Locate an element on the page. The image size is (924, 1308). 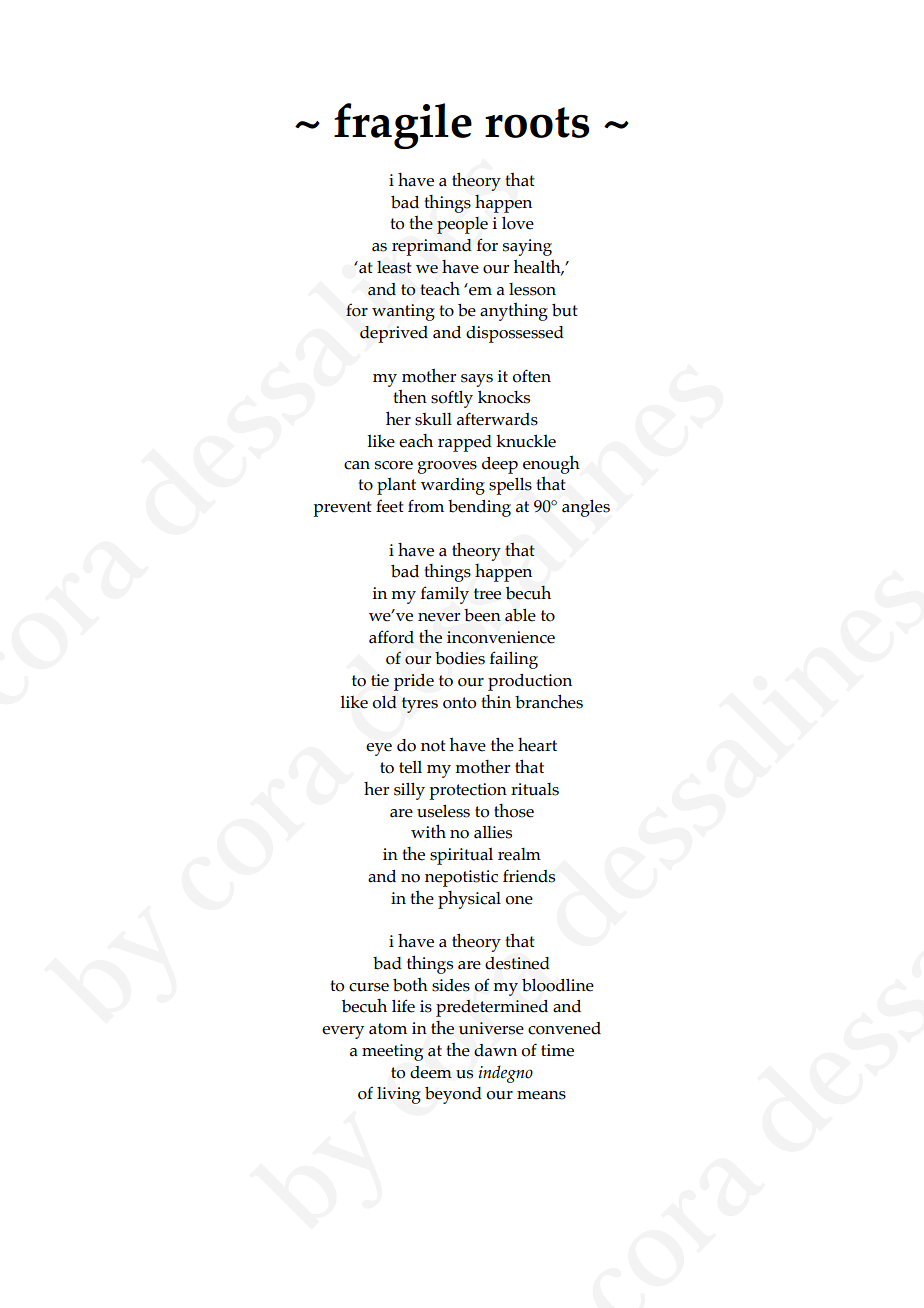
meeting is located at coordinates (392, 1052).
